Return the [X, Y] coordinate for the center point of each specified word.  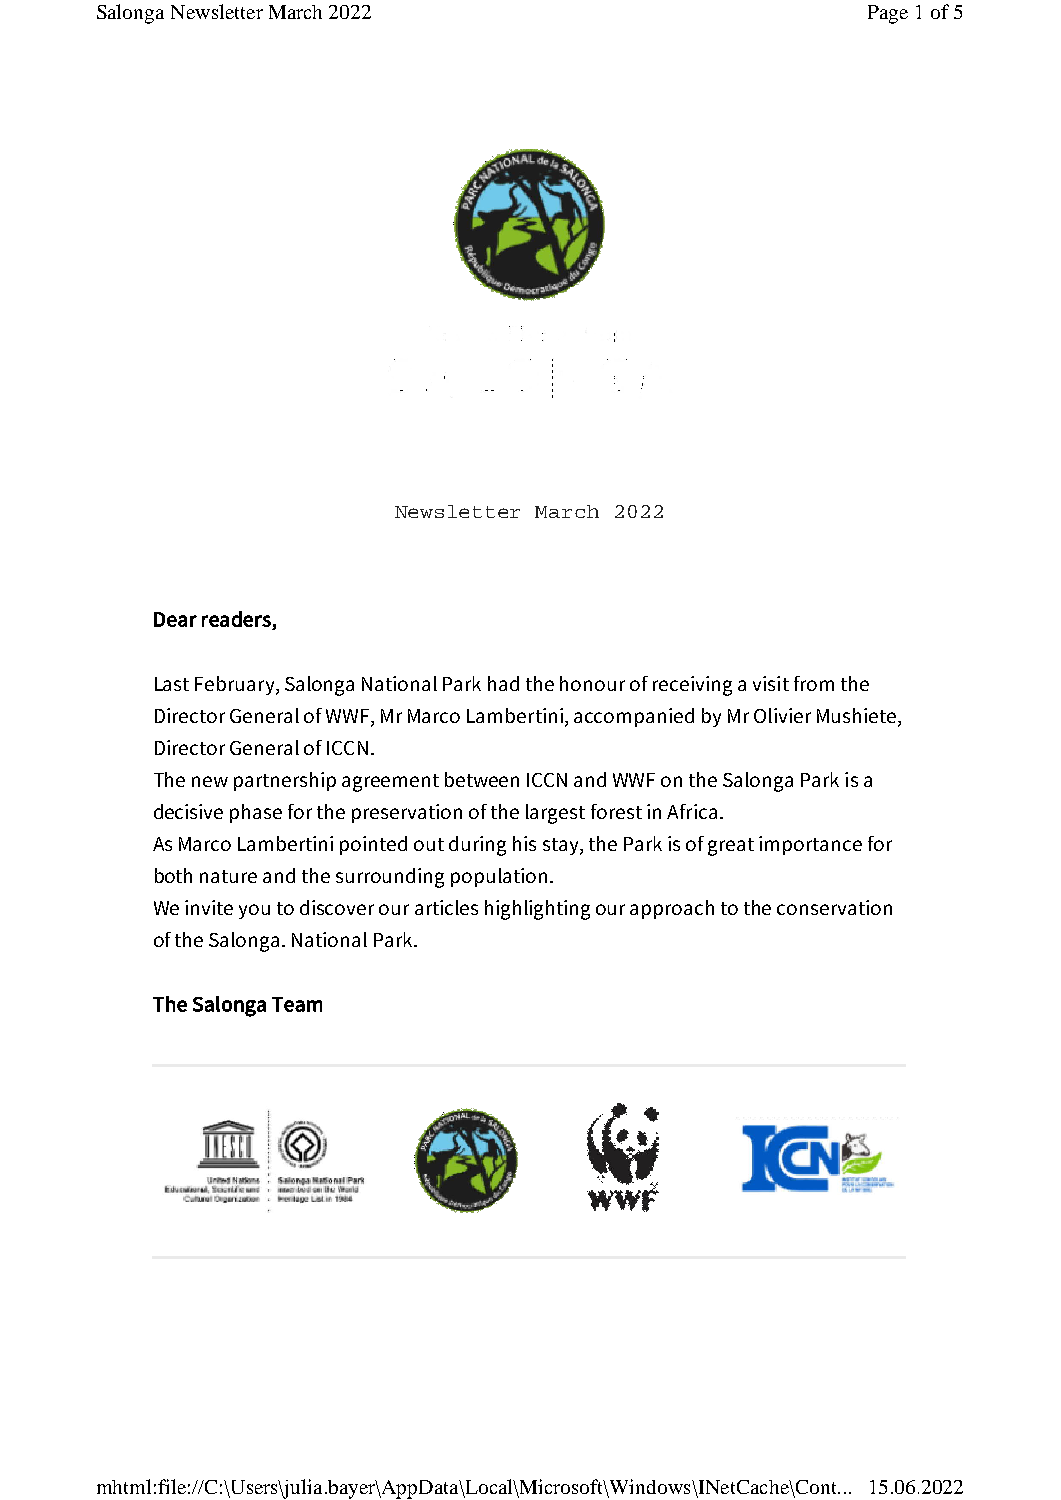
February [236, 685]
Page [888, 14]
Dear [175, 619]
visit [771, 683]
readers [236, 619]
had [503, 683]
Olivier [782, 715]
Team [297, 1004]
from [814, 683]
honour [592, 683]
